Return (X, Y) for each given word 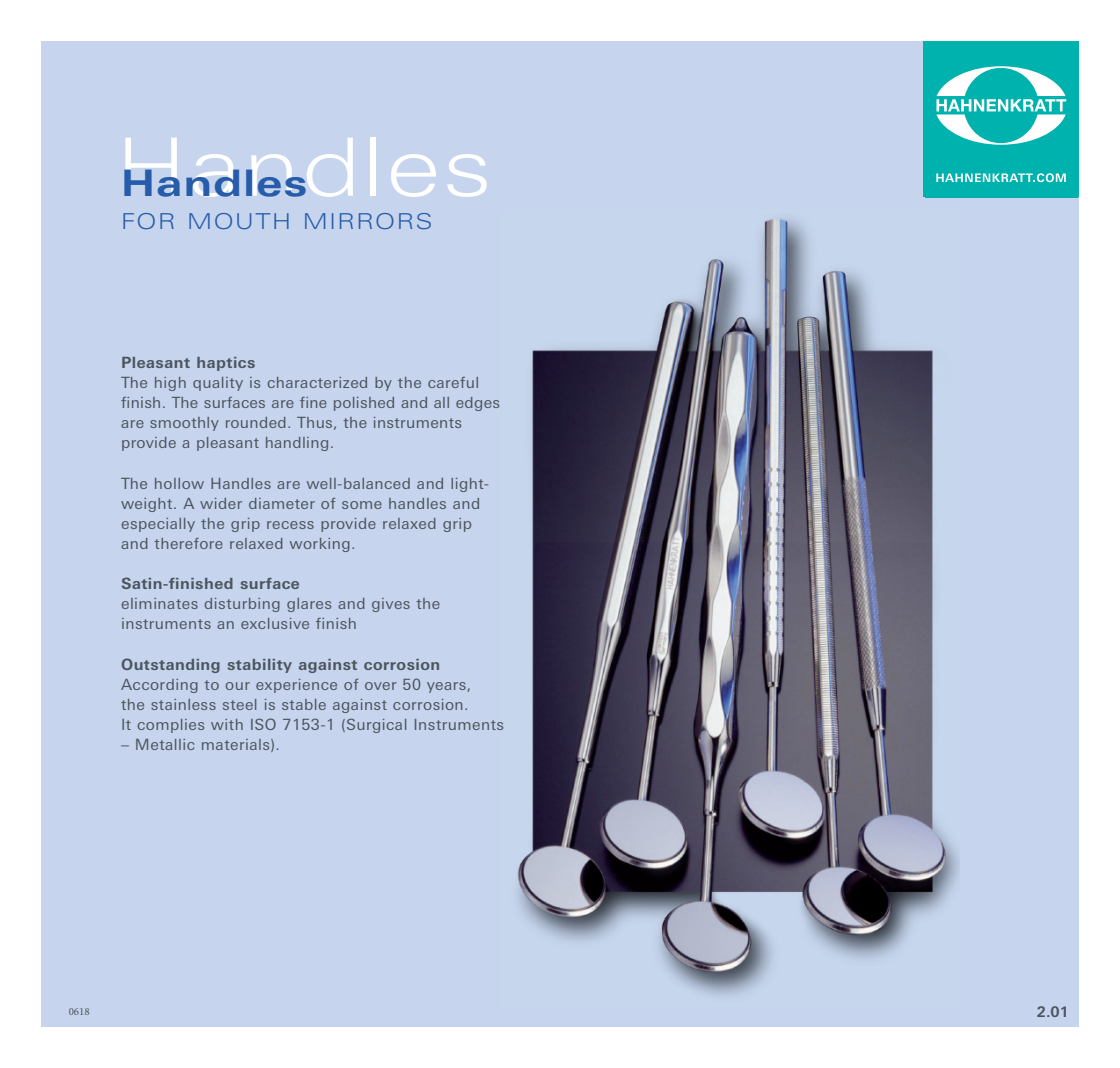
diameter (282, 503)
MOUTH (239, 221)
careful (453, 382)
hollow (179, 483)
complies (171, 726)
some (362, 505)
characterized (317, 382)
